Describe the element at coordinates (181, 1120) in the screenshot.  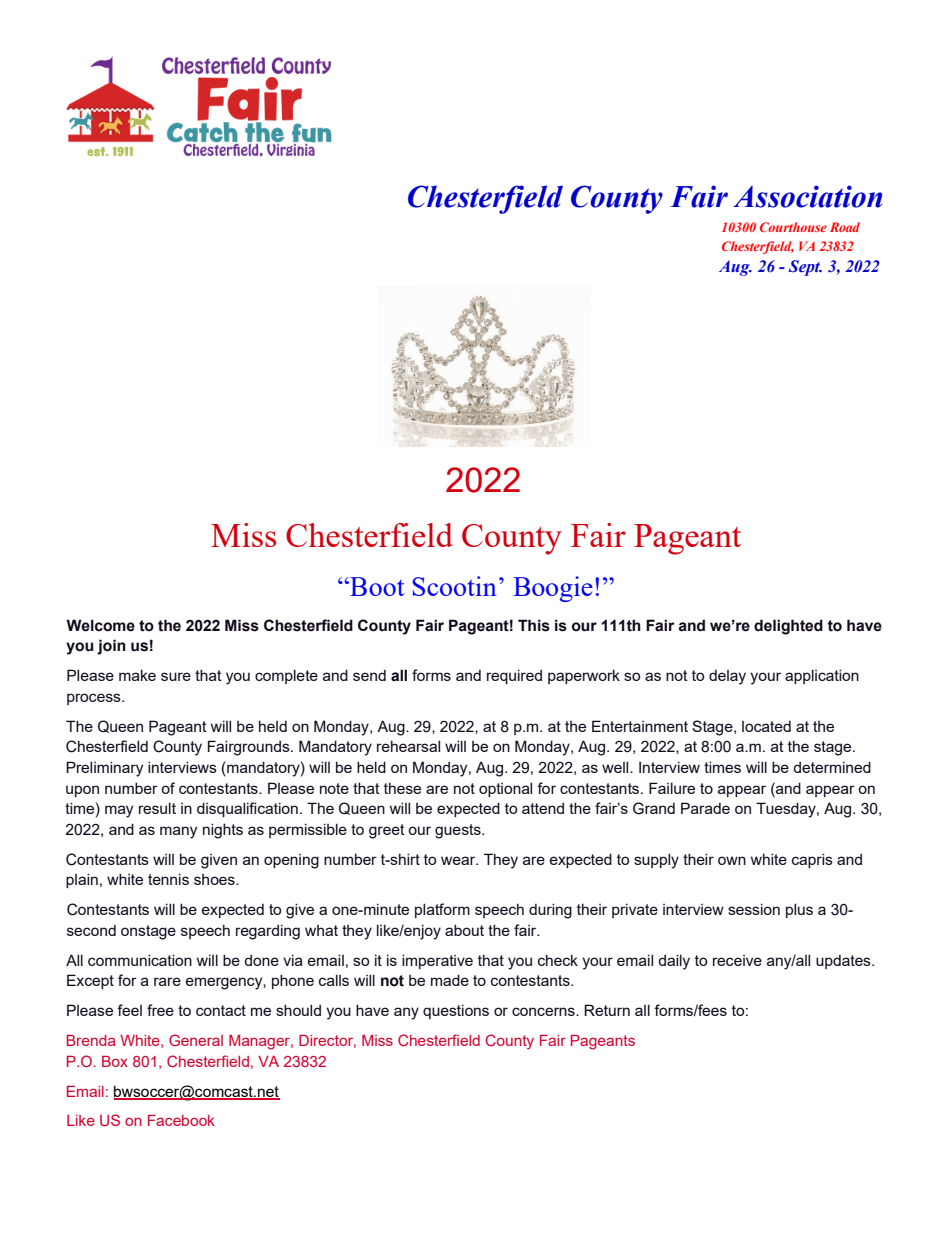
I see `Facebook` at that location.
